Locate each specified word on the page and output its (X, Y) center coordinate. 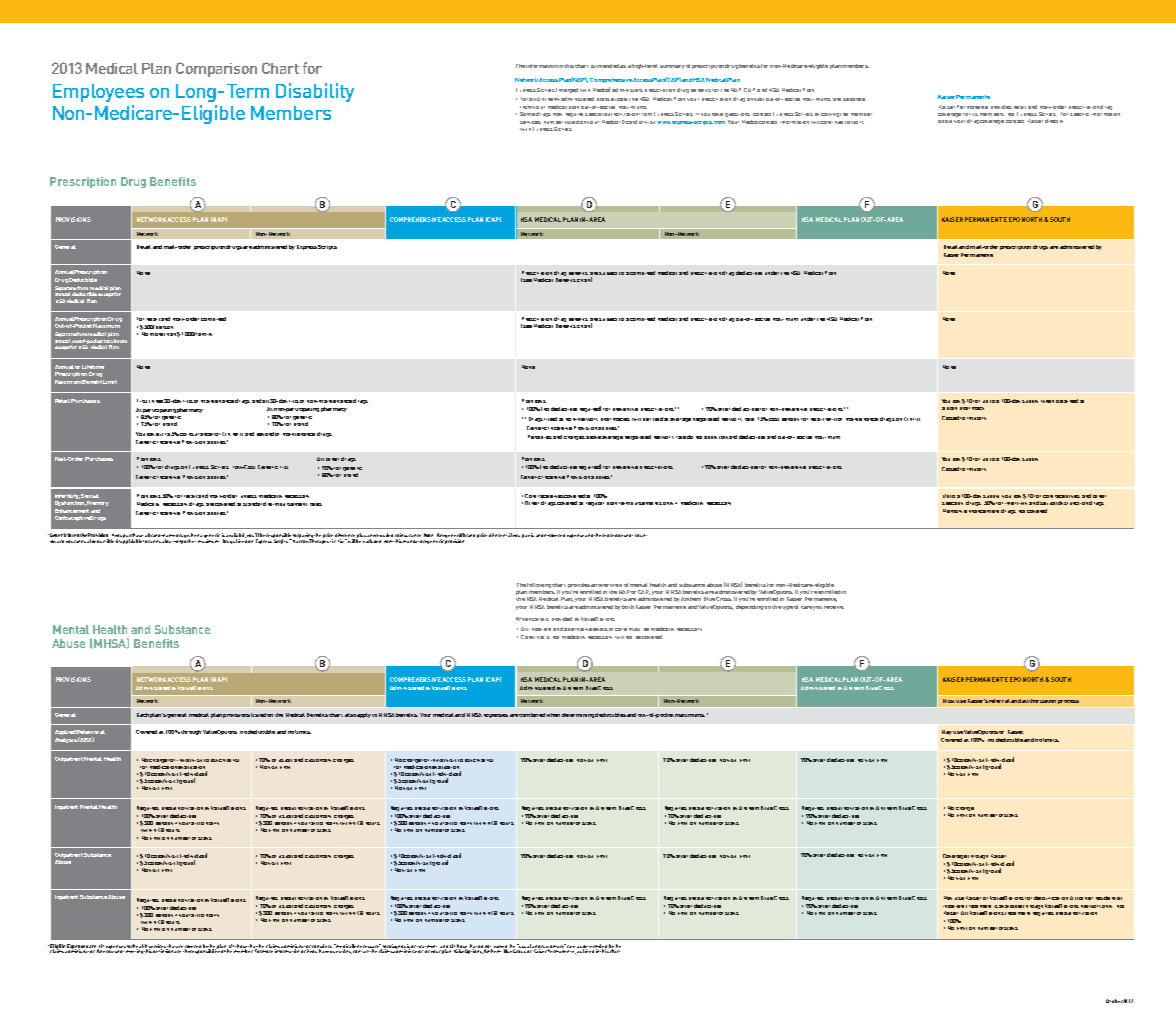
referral (999, 701)
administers (627, 90)
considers (322, 947)
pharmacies (615, 419)
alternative (578, 629)
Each (143, 715)
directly (1054, 121)
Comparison (216, 69)
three (156, 401)
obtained (1067, 401)
